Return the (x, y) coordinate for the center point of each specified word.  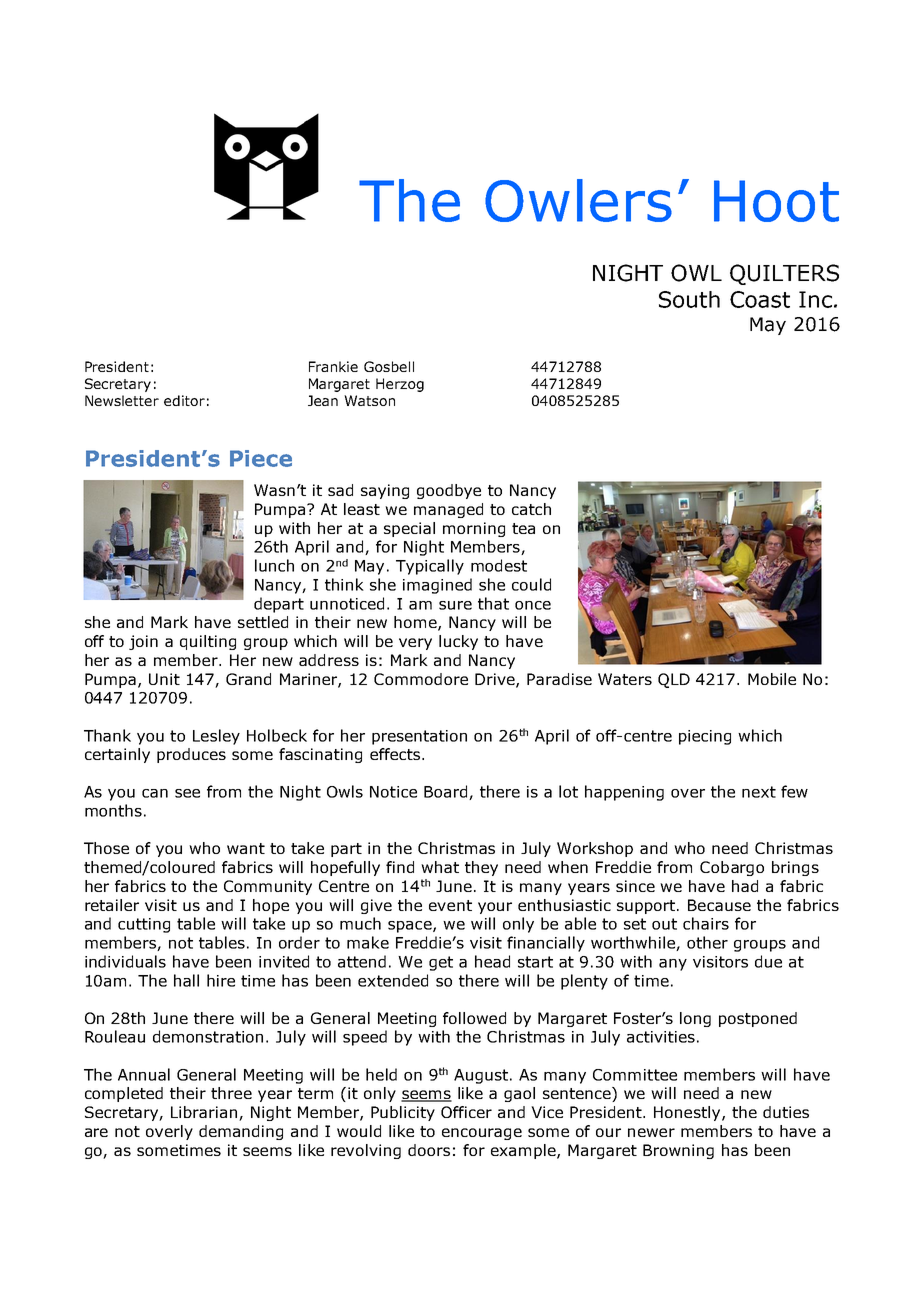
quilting (208, 642)
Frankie (333, 366)
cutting (144, 925)
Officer (466, 1112)
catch (531, 509)
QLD (674, 680)
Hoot (776, 201)
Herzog (400, 385)
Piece (261, 458)
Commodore (421, 679)
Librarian (205, 1113)
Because (719, 905)
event (450, 905)
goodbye (449, 491)
